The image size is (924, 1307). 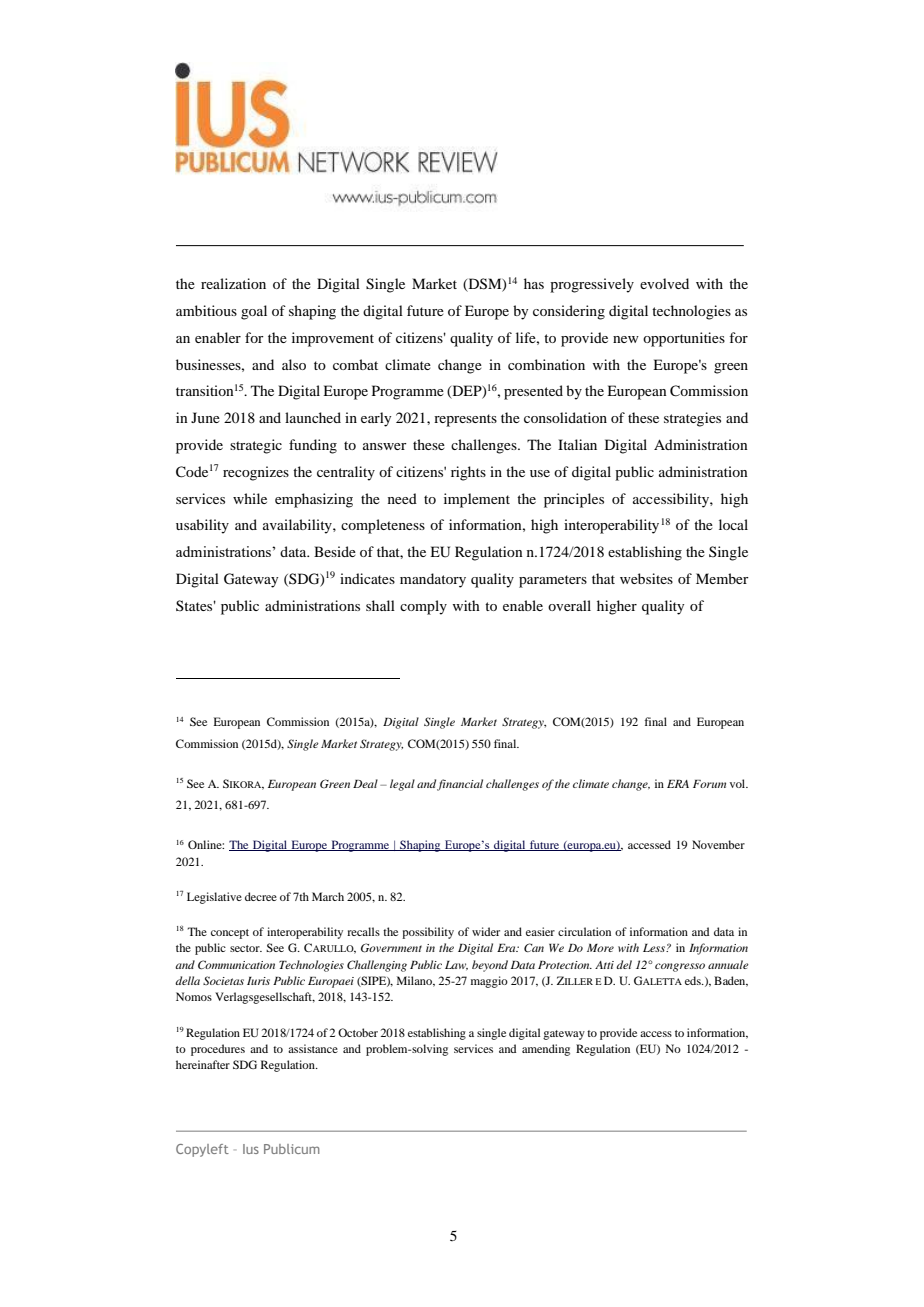 I want to click on goal, so click(x=254, y=312).
